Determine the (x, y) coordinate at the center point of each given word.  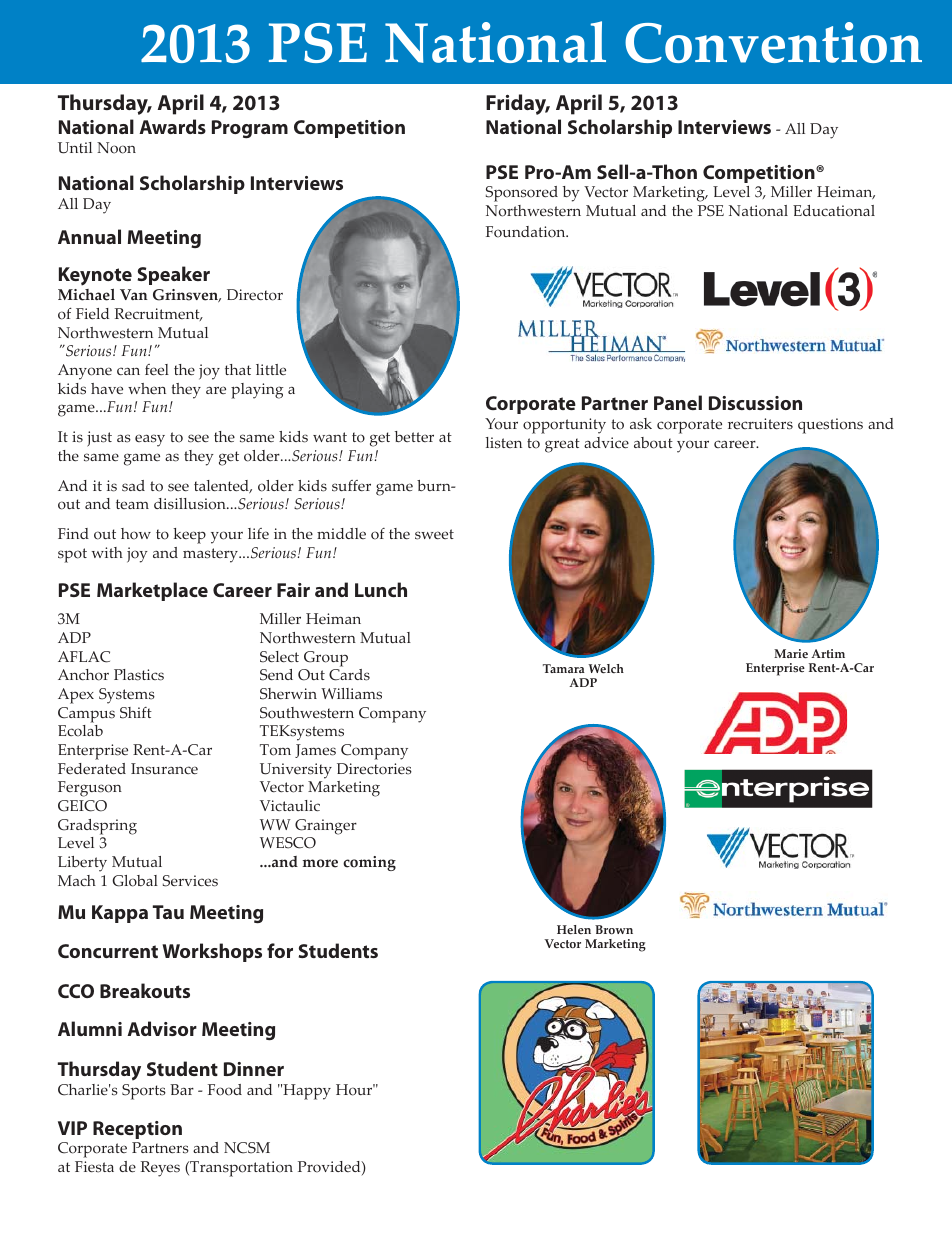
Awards (172, 126)
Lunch (381, 589)
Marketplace (152, 591)
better (414, 436)
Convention (773, 42)
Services (190, 881)
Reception (137, 1130)
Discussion (755, 403)
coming (369, 863)
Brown (614, 930)
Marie (791, 654)
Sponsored (522, 194)
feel (157, 370)
